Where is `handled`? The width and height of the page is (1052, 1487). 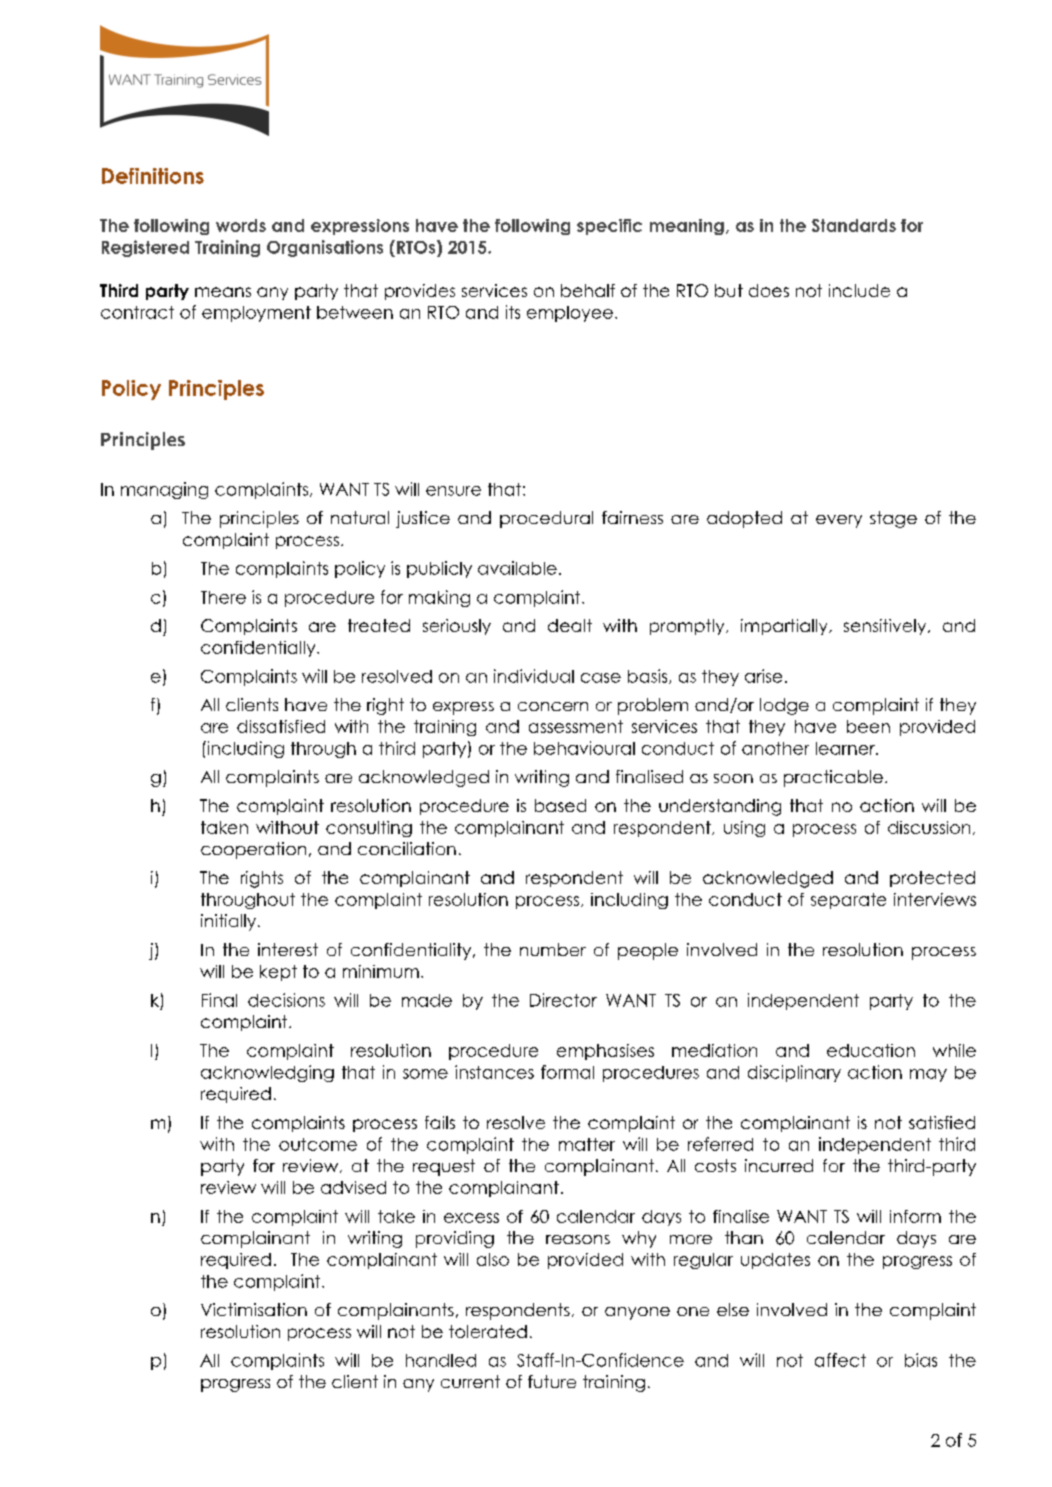
handled is located at coordinates (441, 1360).
